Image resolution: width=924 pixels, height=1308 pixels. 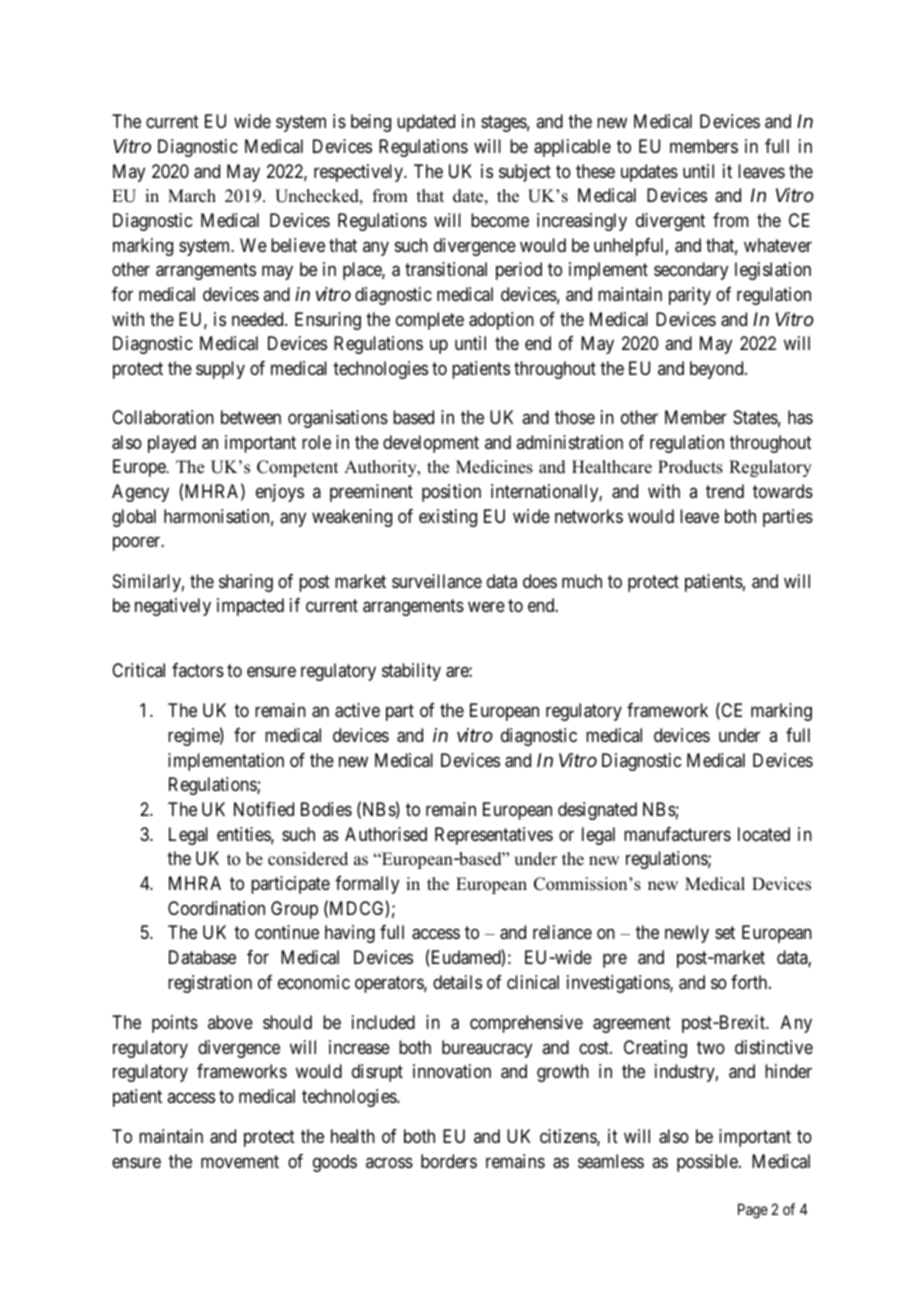 I want to click on subject, so click(x=525, y=173).
